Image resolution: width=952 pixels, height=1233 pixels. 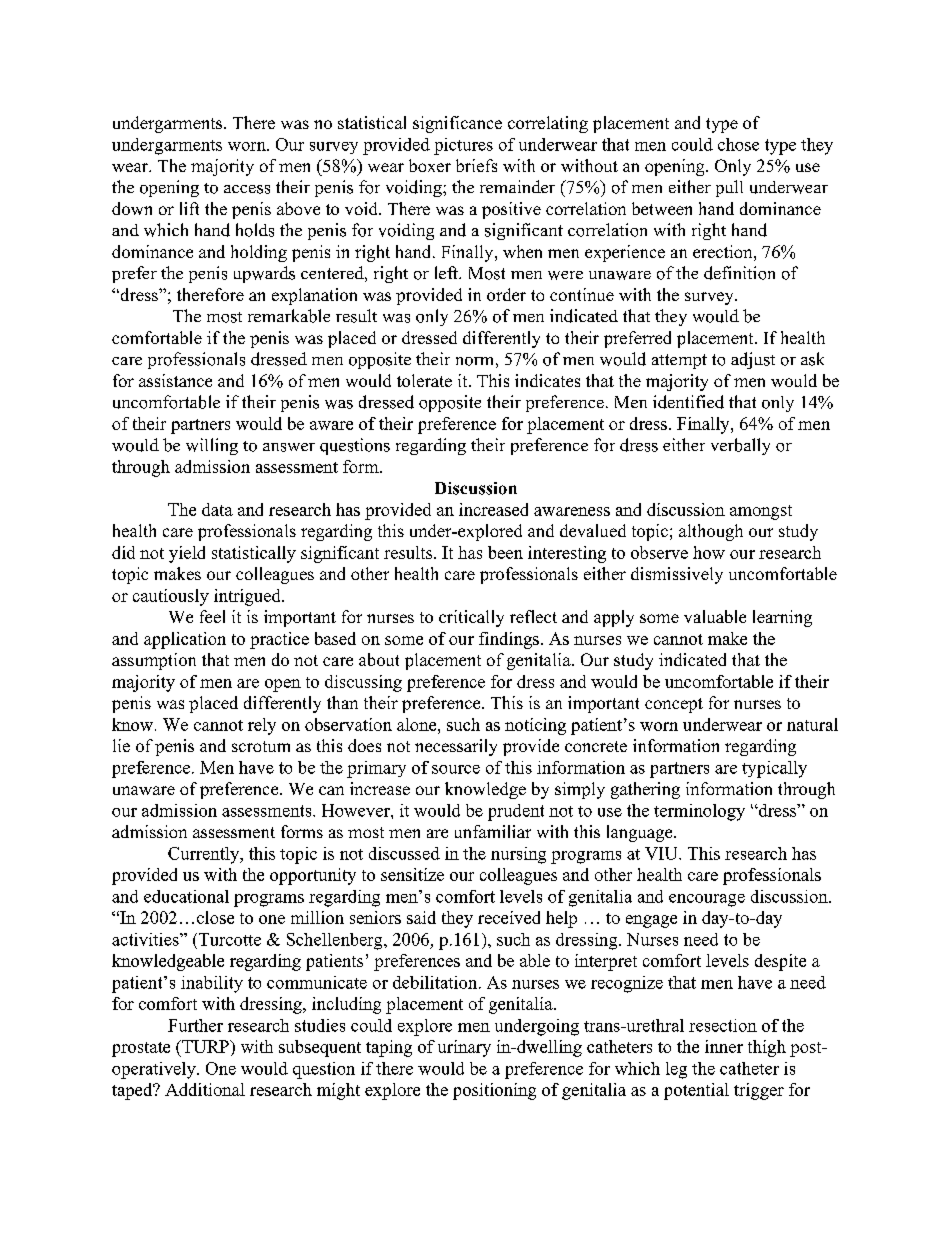 What do you see at coordinates (753, 360) in the screenshot?
I see `adjust` at bounding box center [753, 360].
